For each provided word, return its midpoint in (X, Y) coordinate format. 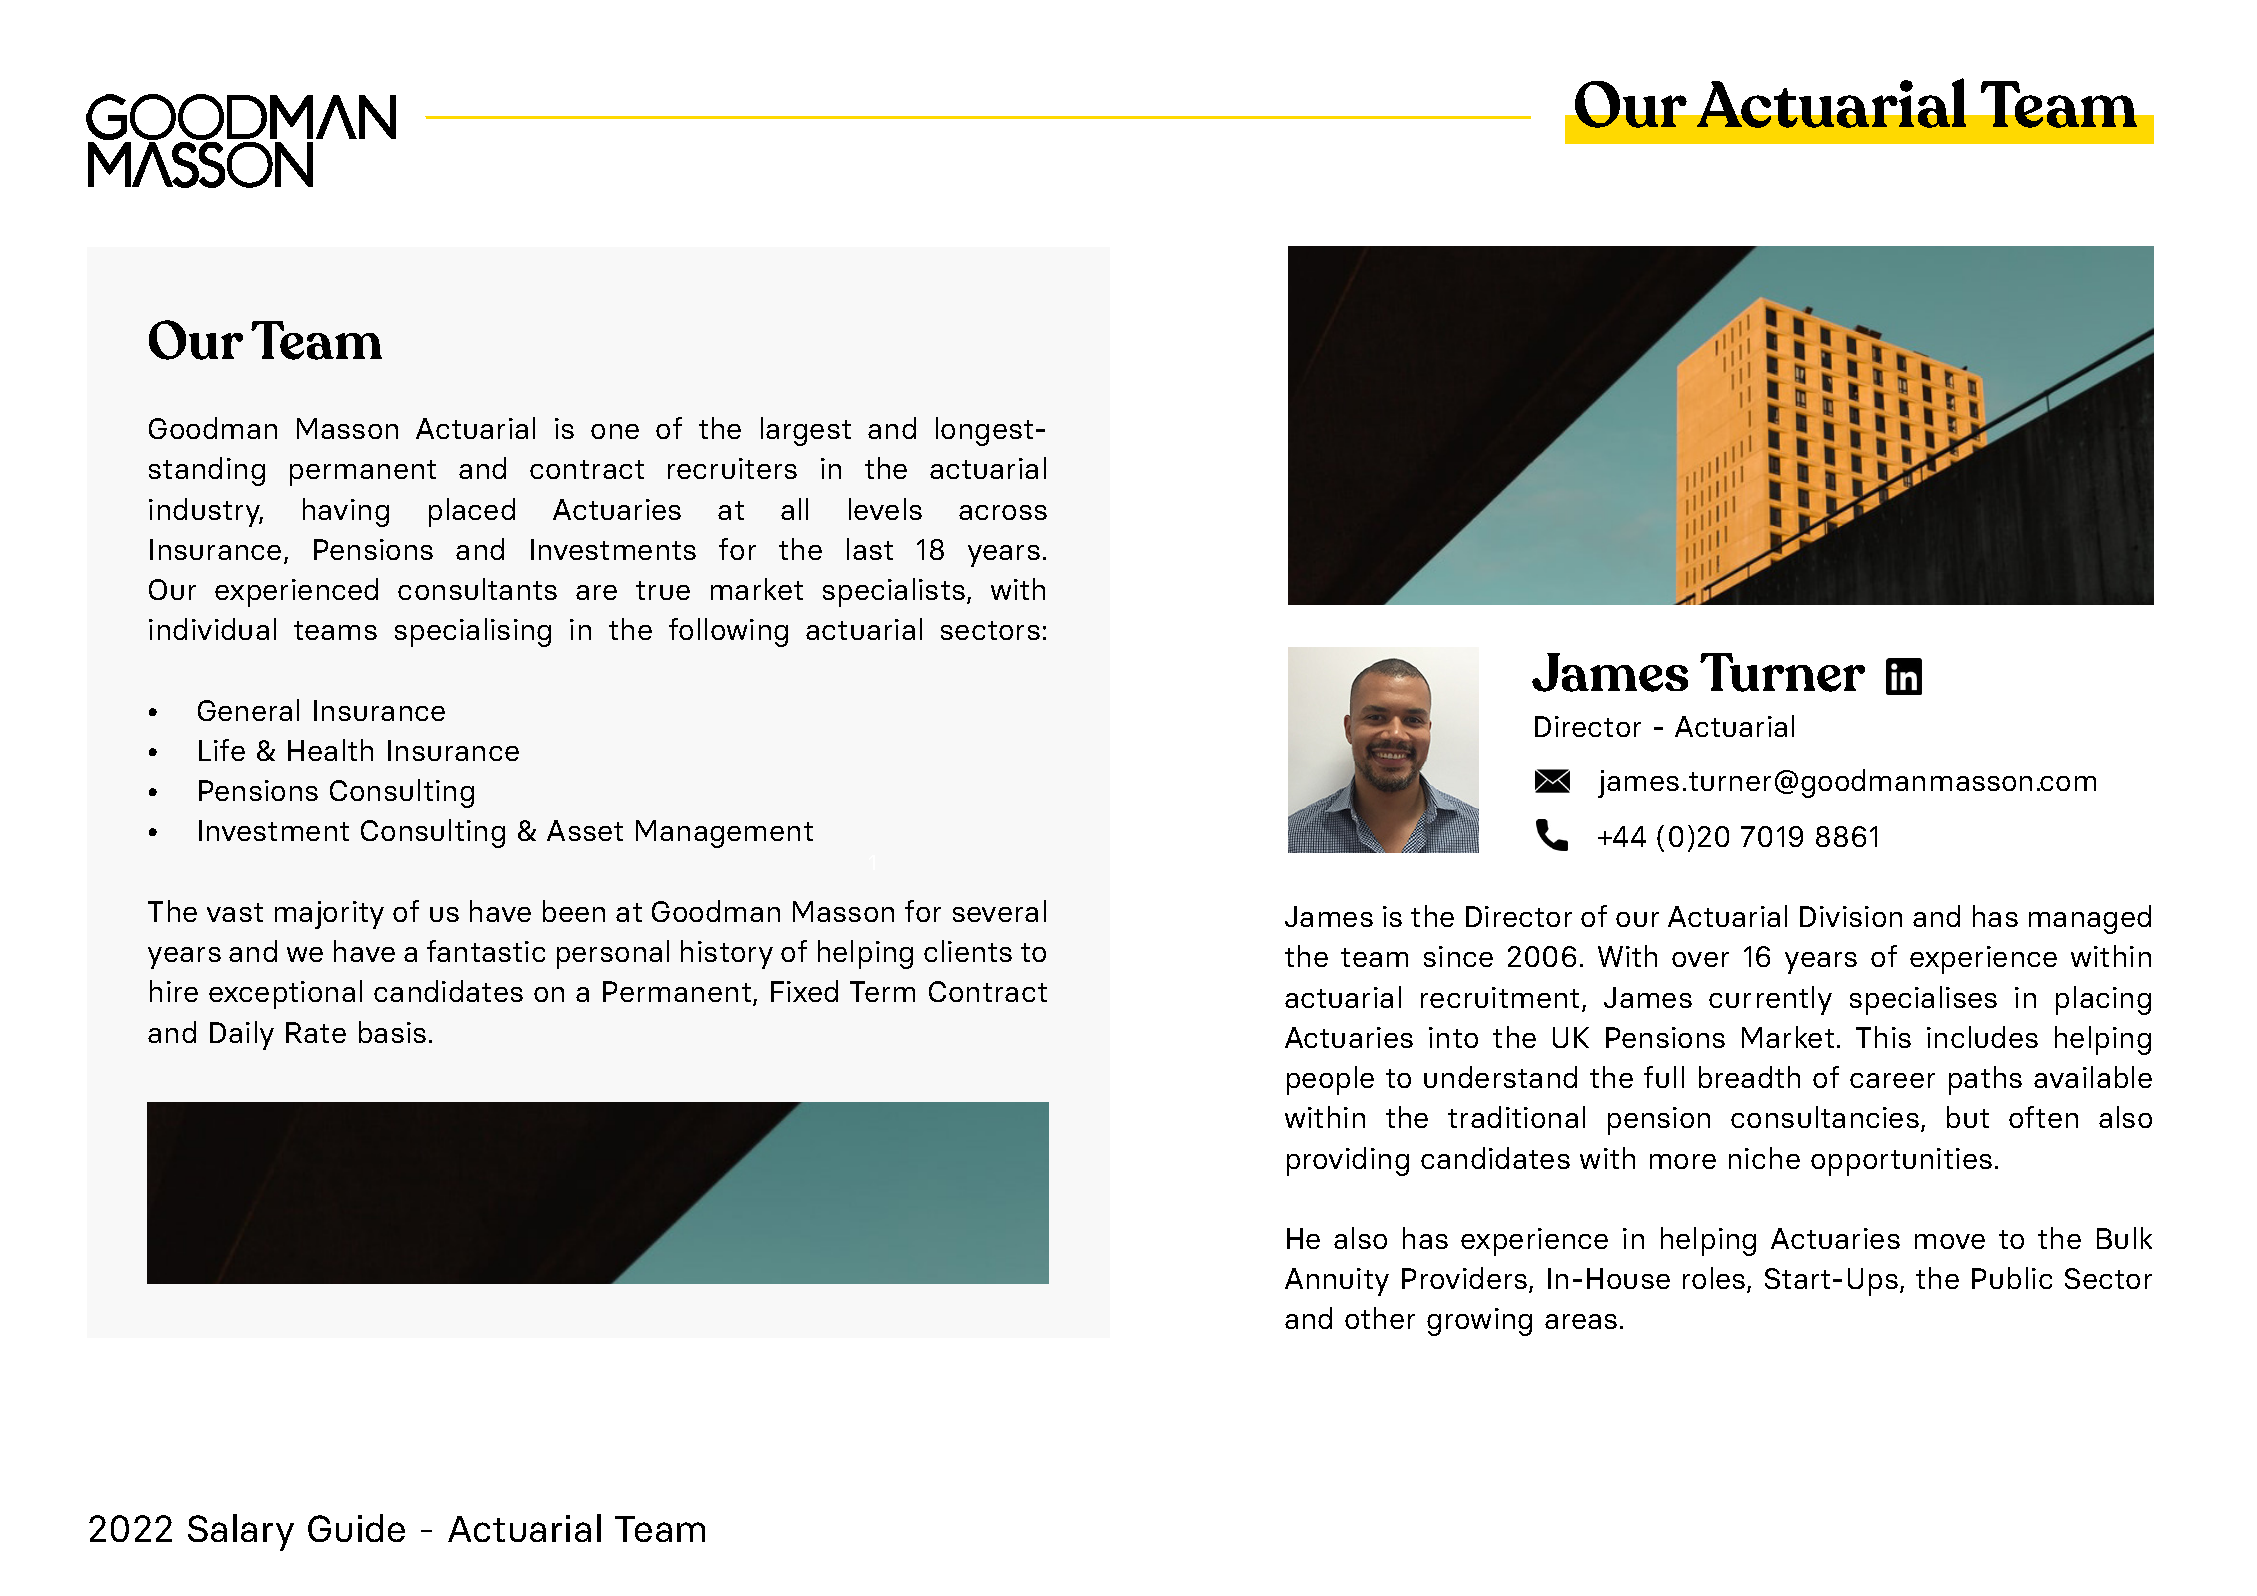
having (346, 512)
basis (392, 1032)
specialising (473, 632)
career (1892, 1080)
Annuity (1337, 1282)
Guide (356, 1528)
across (1003, 512)
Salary (241, 1532)
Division (1851, 916)
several (999, 911)
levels (885, 509)
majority (329, 915)
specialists (894, 592)
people (1330, 1080)
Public (2012, 1278)
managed (2090, 919)
